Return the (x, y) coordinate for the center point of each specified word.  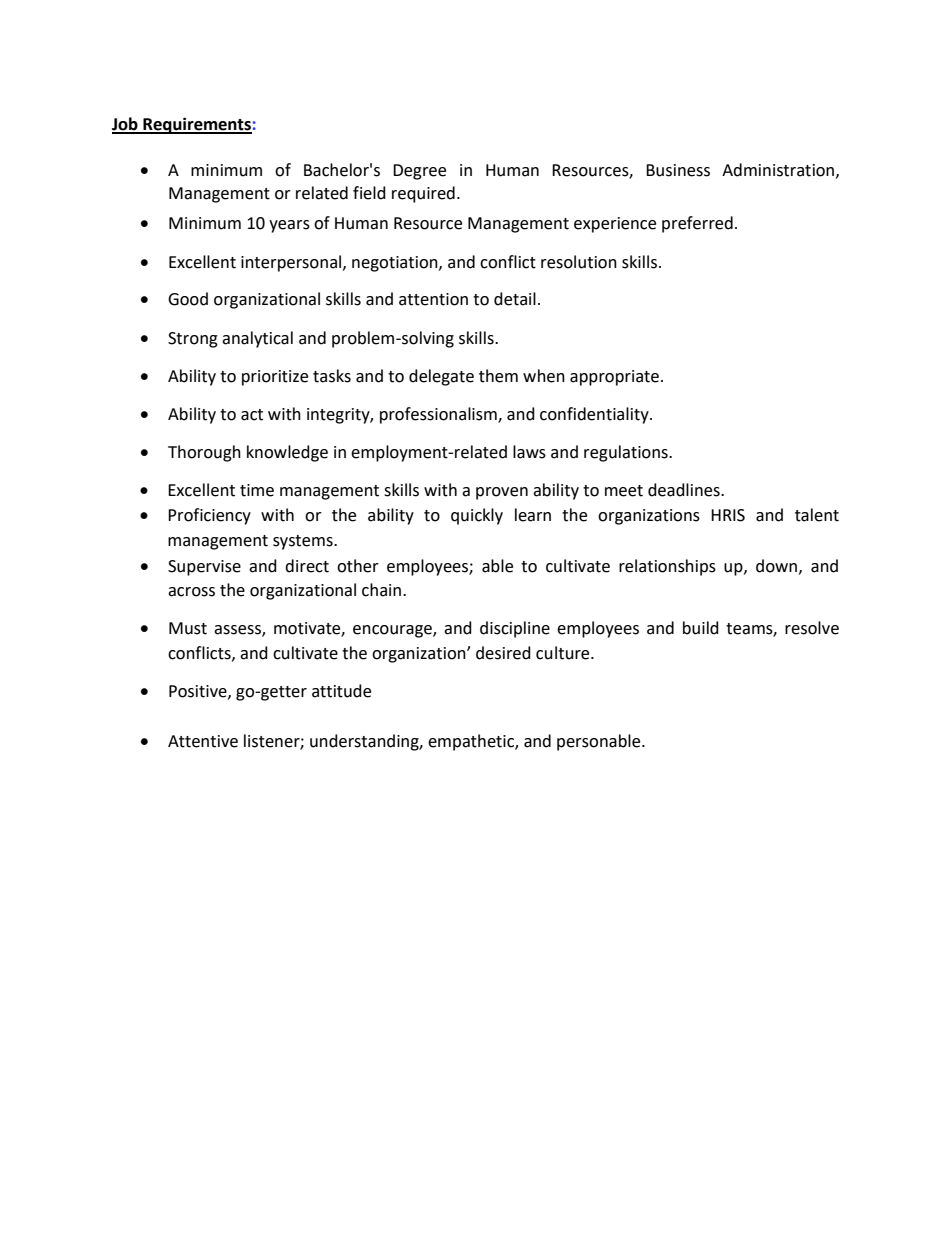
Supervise (204, 568)
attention (433, 299)
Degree (419, 172)
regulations (627, 453)
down (778, 566)
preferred (697, 224)
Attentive (203, 741)
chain (381, 590)
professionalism (439, 415)
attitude (341, 691)
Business (678, 170)
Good (188, 299)
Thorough (204, 453)
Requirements (196, 125)
